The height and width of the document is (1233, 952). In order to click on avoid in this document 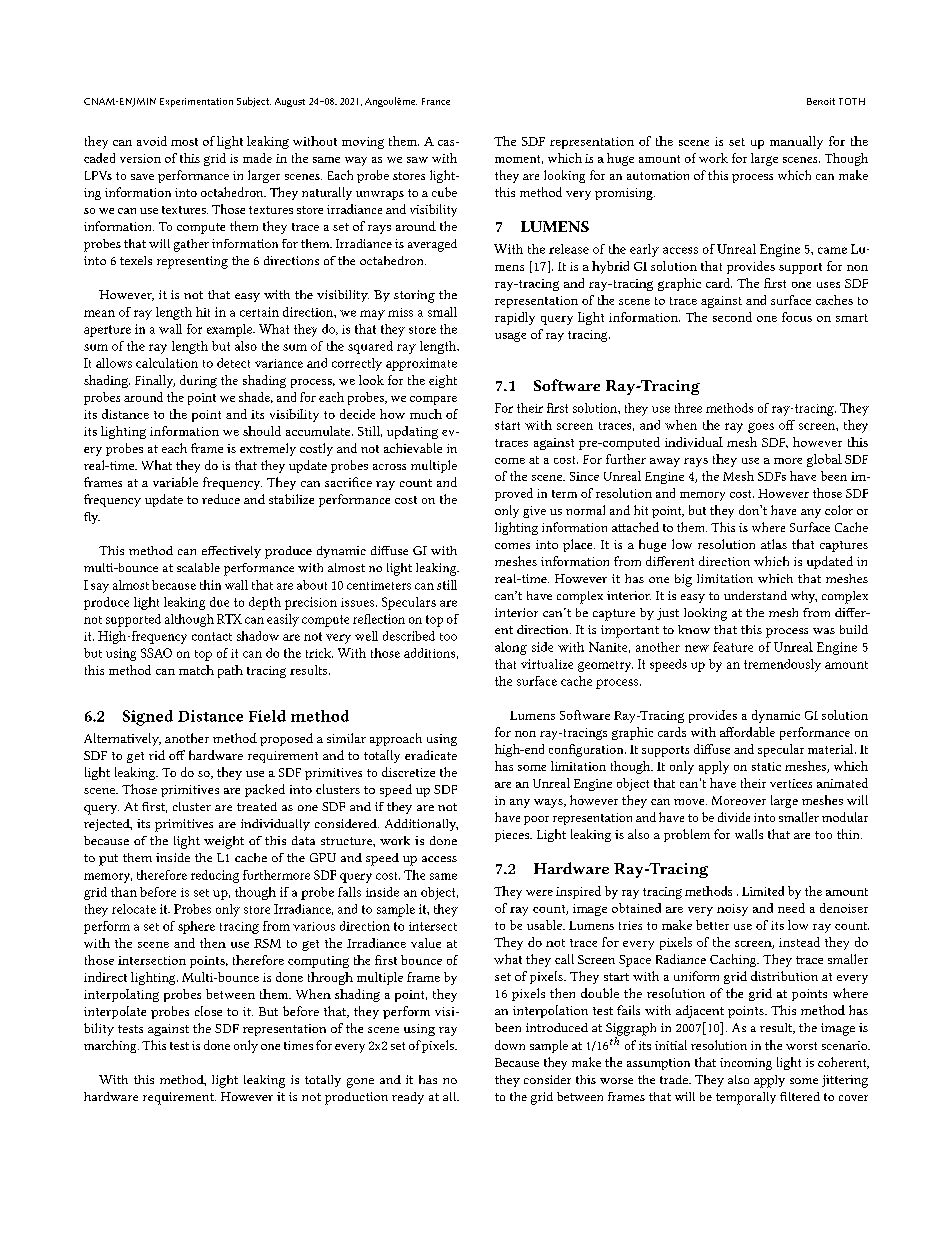, I will do `click(152, 141)`.
